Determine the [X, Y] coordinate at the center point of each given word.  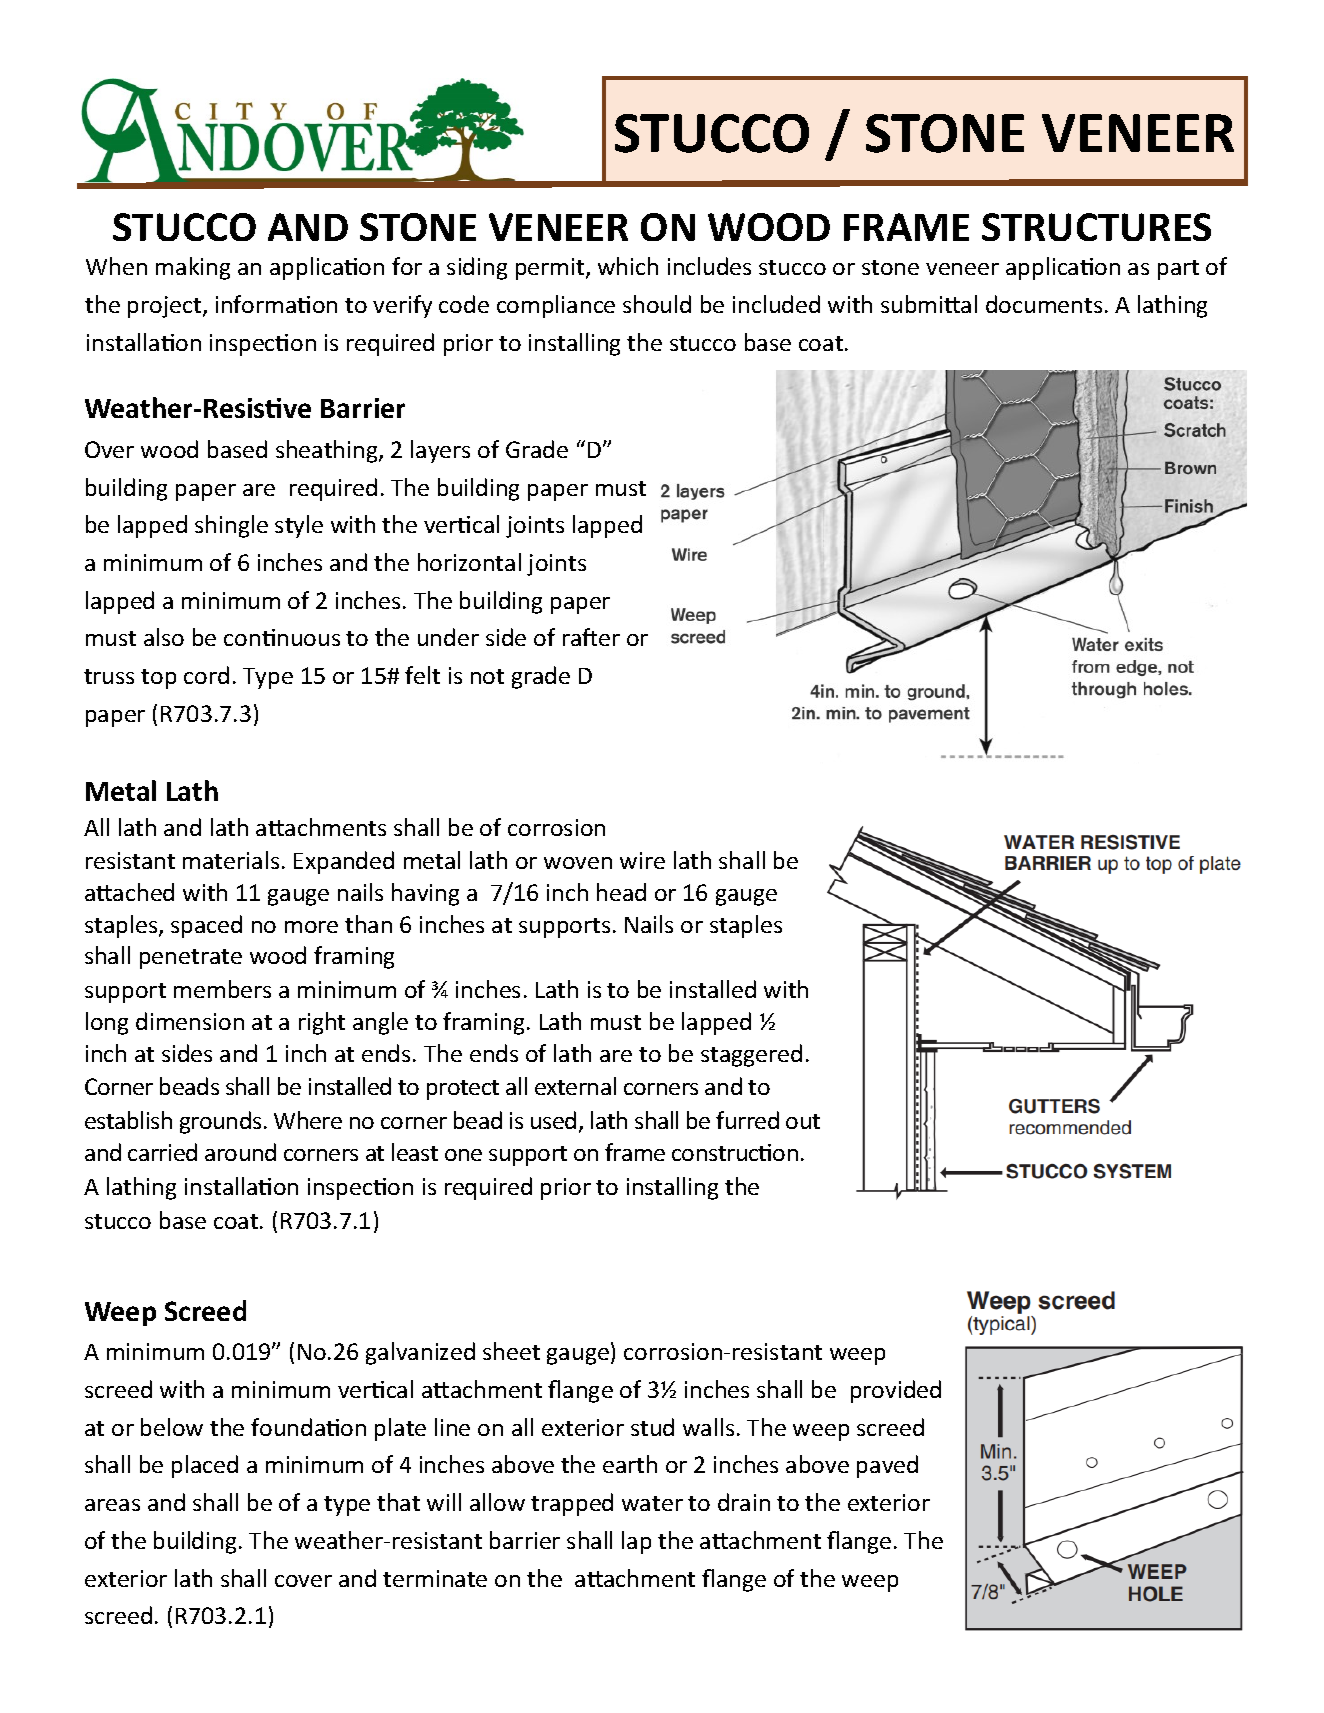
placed [205, 1466]
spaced [206, 926]
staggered [751, 1055]
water [652, 1503]
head [621, 892]
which [628, 266]
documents [1044, 304]
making [193, 268]
